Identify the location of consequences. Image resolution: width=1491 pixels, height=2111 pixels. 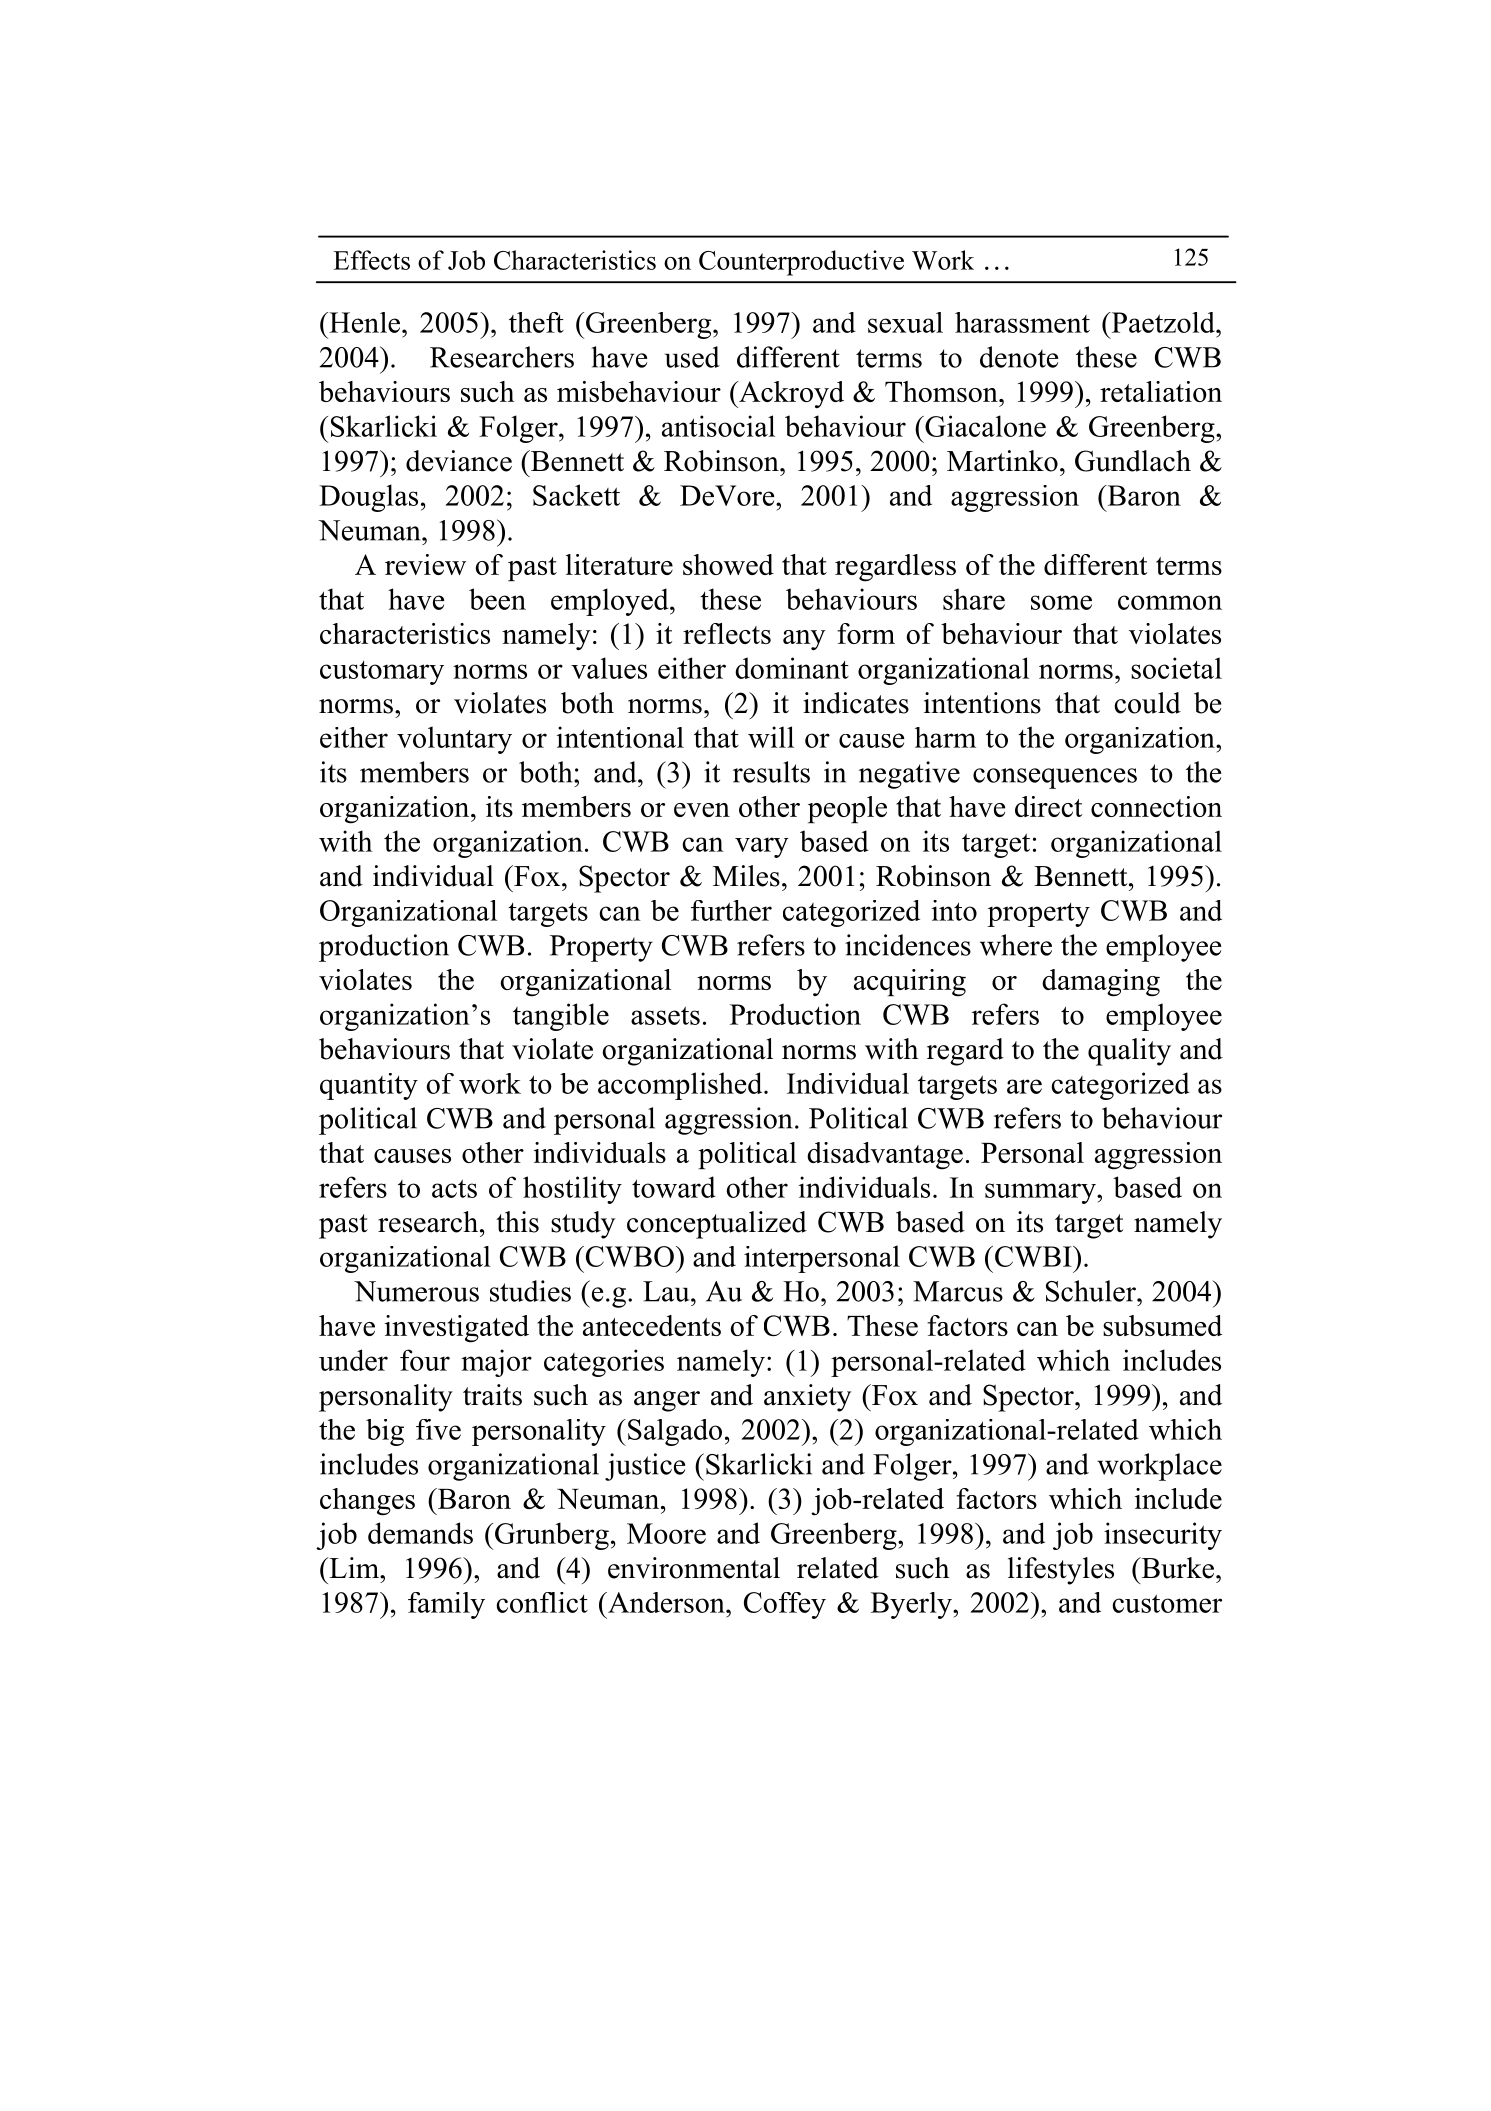
(1055, 778).
